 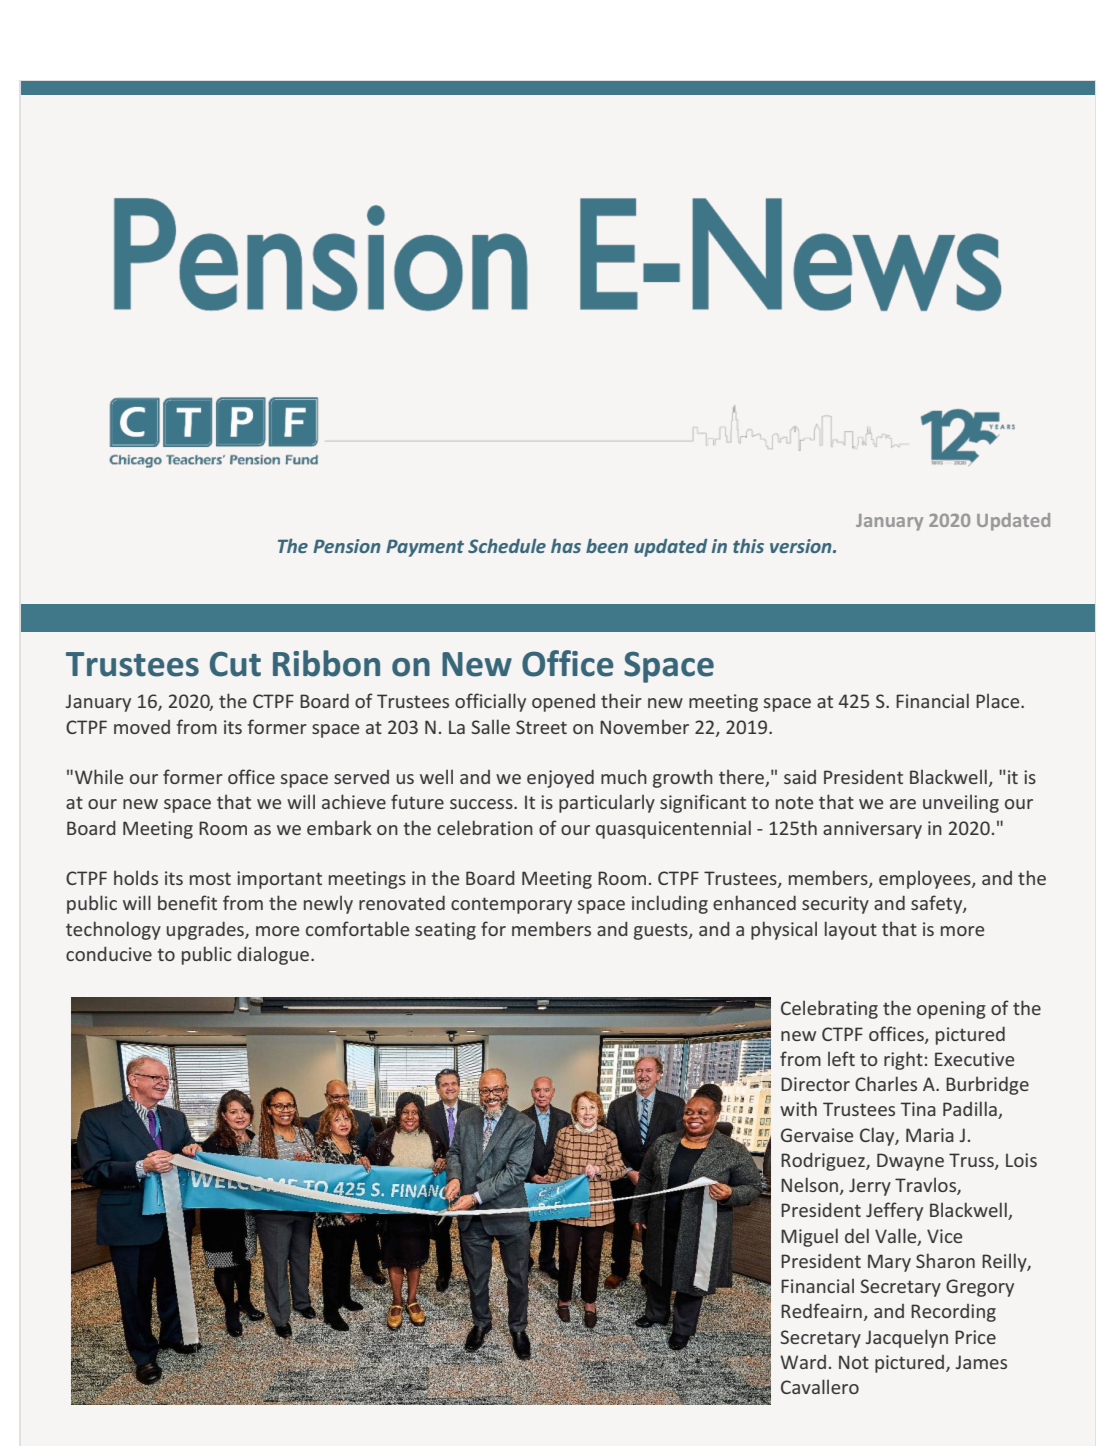 What do you see at coordinates (566, 546) in the screenshot?
I see `has` at bounding box center [566, 546].
